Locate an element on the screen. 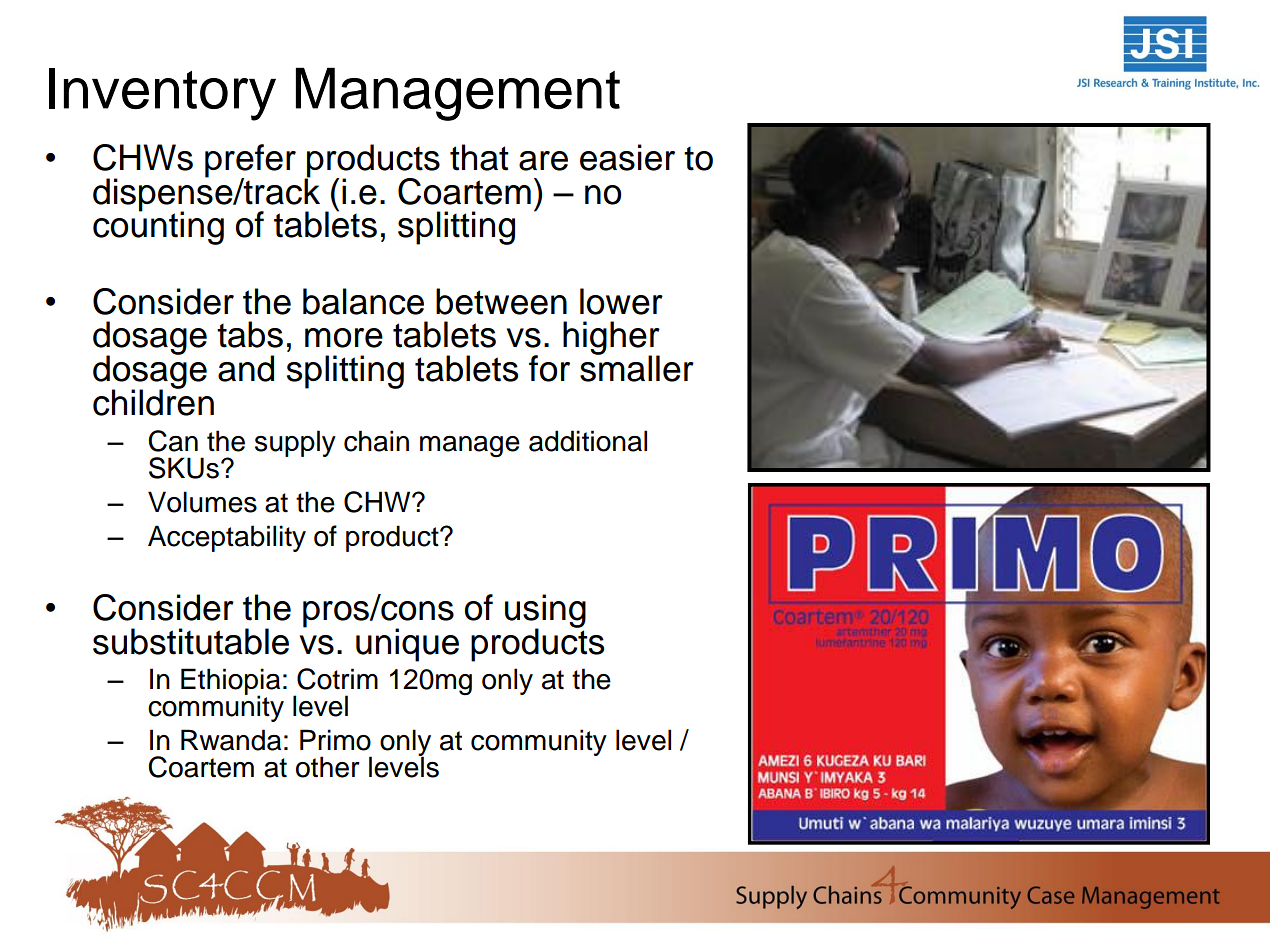  Can is located at coordinates (173, 441).
